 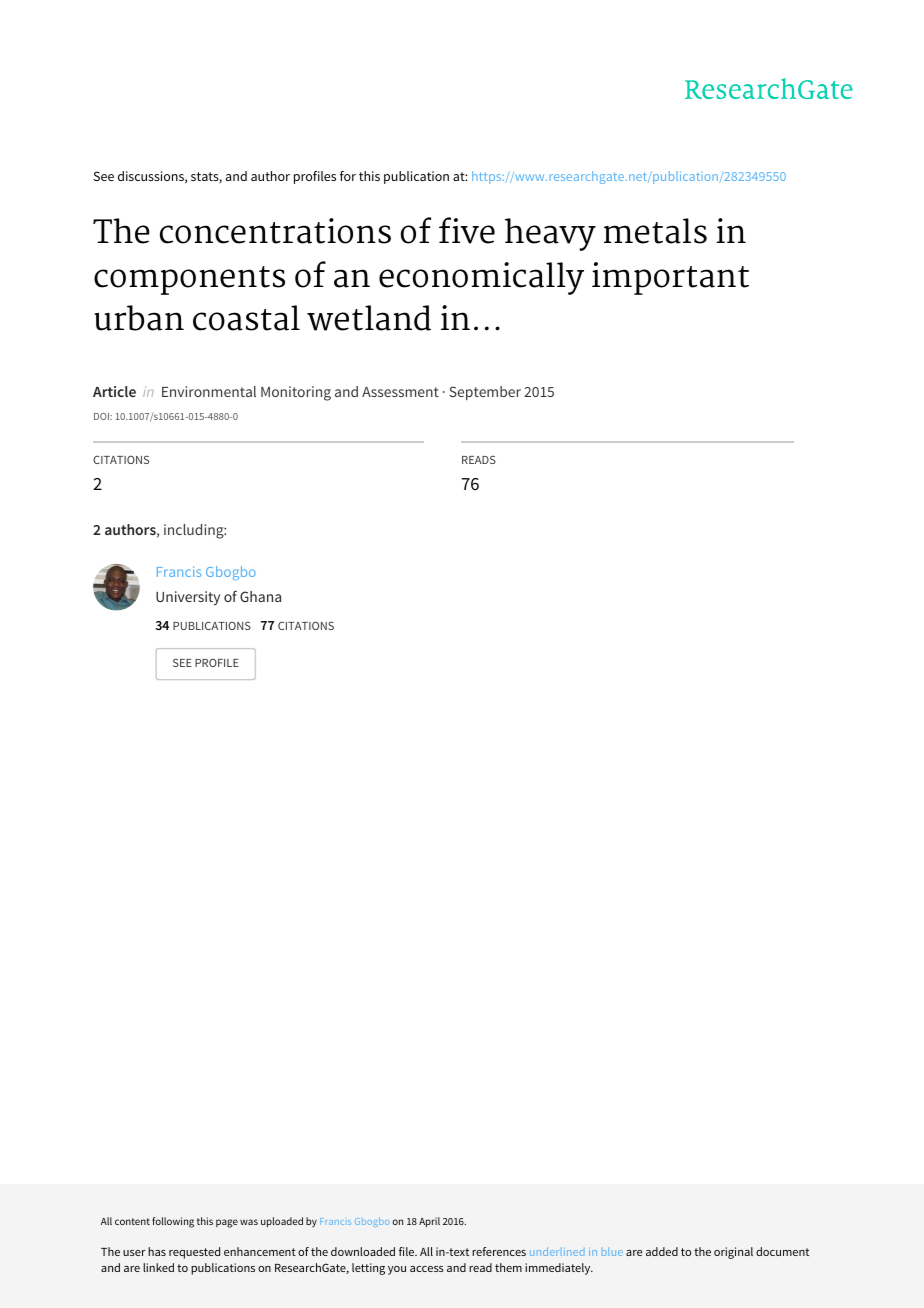 What do you see at coordinates (173, 1222) in the page?
I see `following` at bounding box center [173, 1222].
